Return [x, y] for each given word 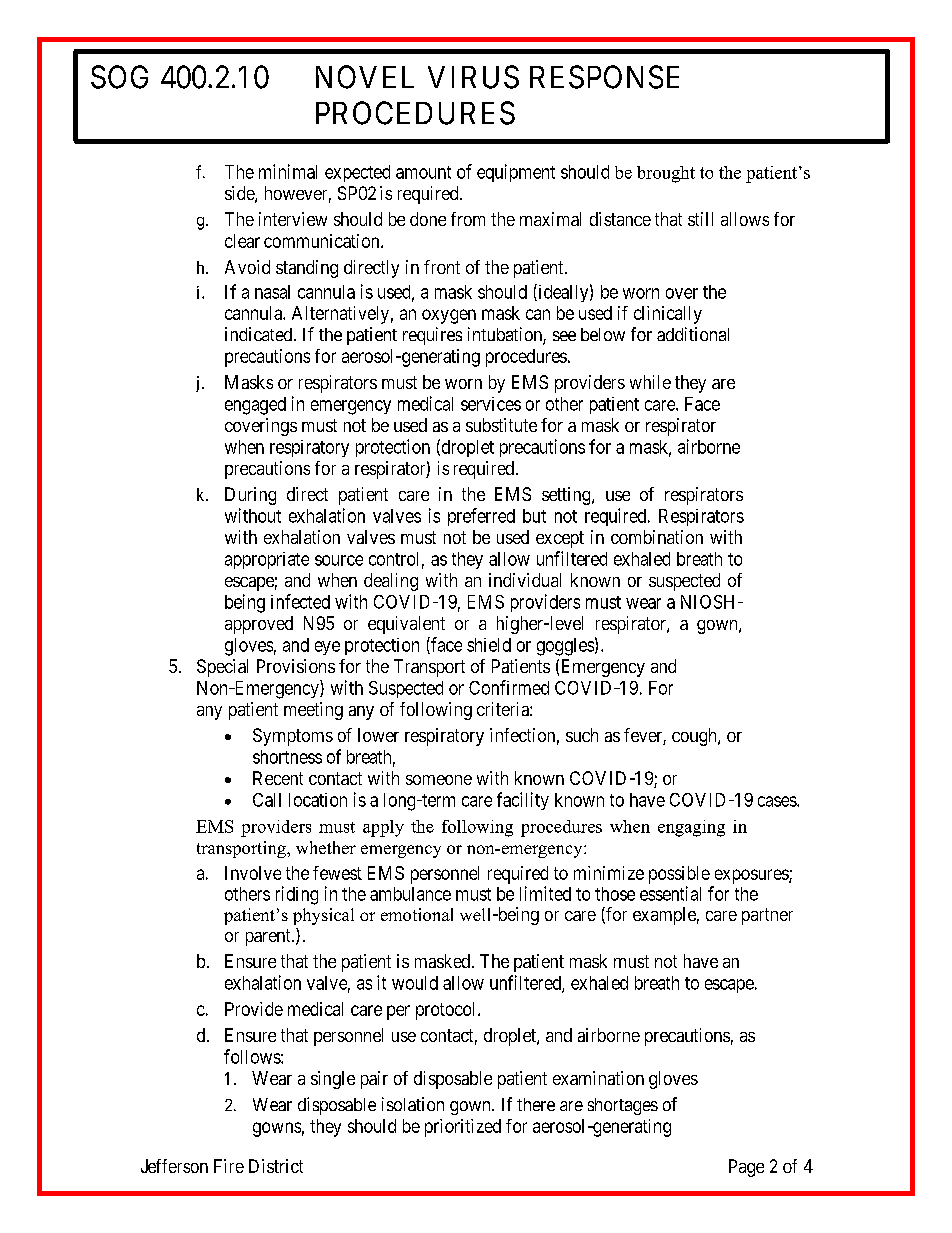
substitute [501, 425]
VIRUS [473, 77]
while [650, 382]
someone [439, 780]
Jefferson [174, 1166]
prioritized [463, 1128]
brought [666, 174]
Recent [278, 778]
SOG [119, 77]
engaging [691, 828]
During [250, 496]
